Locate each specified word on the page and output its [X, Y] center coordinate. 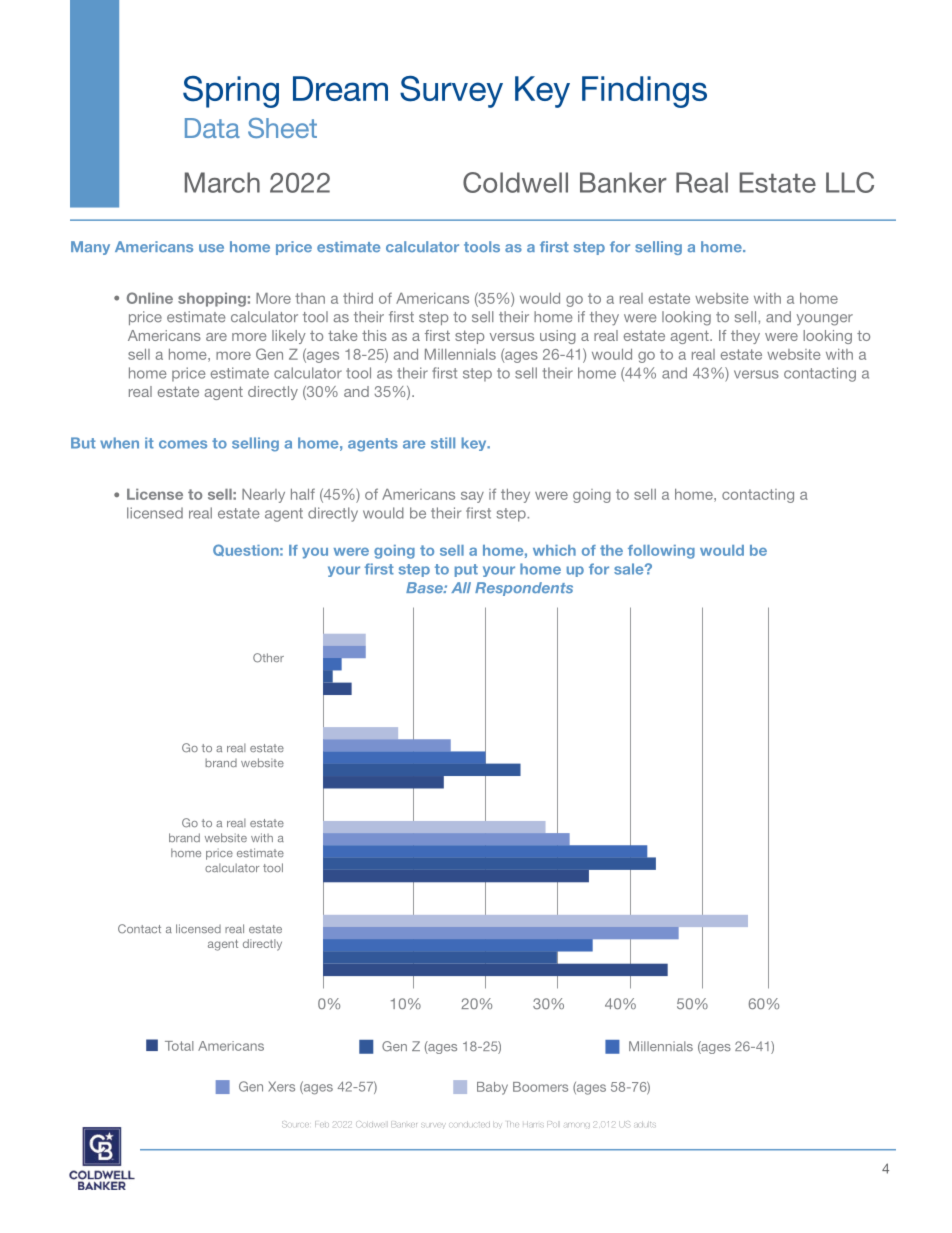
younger [825, 320]
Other [268, 658]
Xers [281, 1086]
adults [645, 1124]
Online [150, 298]
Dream [340, 88]
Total [179, 1046]
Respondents [524, 589]
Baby [492, 1088]
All [461, 587]
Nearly [263, 496]
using [558, 337]
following [661, 552]
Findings [644, 92]
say [472, 497]
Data [212, 128]
